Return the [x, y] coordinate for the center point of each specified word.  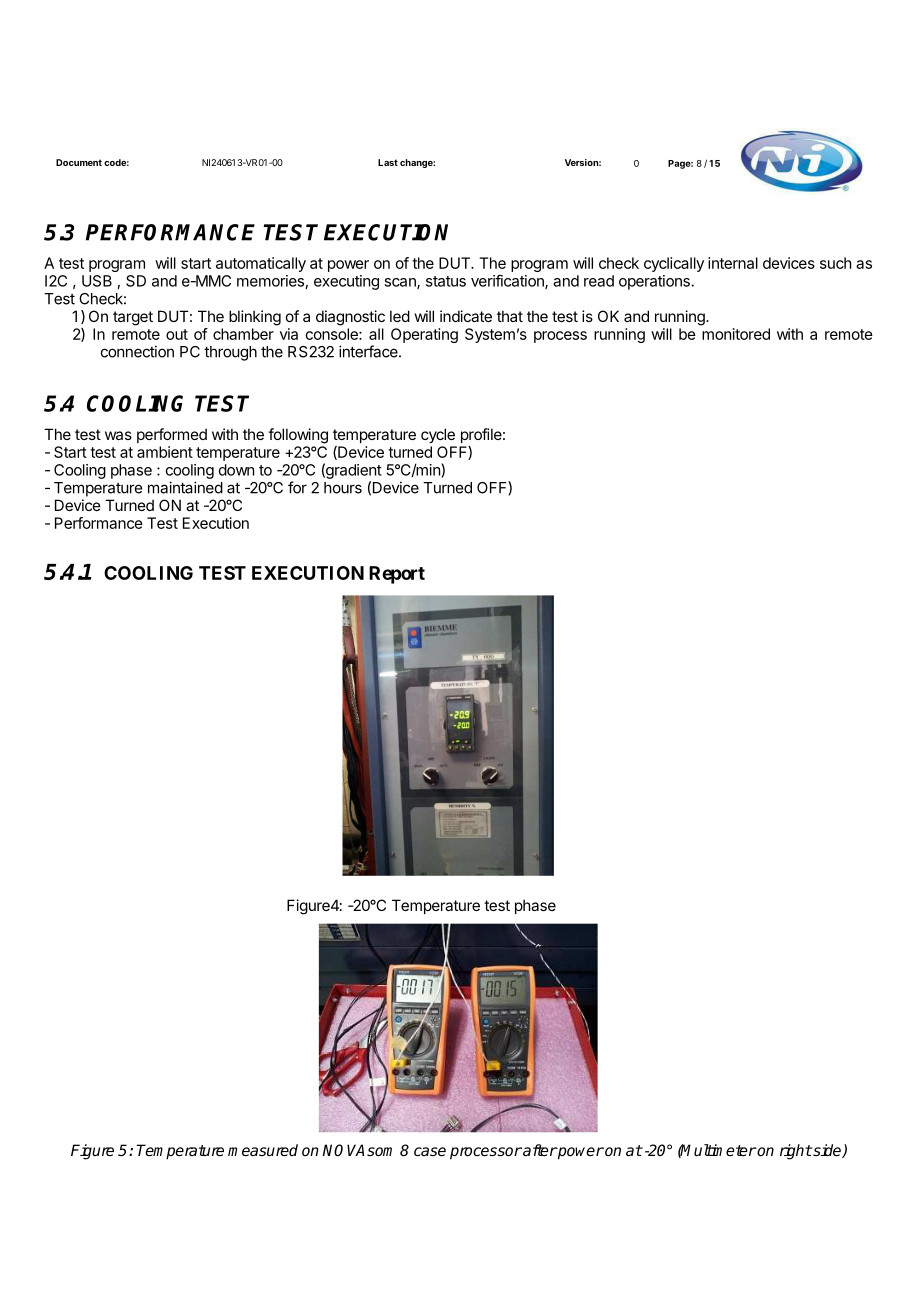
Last [388, 162]
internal [733, 263]
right [796, 1152]
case [430, 1151]
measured [263, 1150]
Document [79, 162]
